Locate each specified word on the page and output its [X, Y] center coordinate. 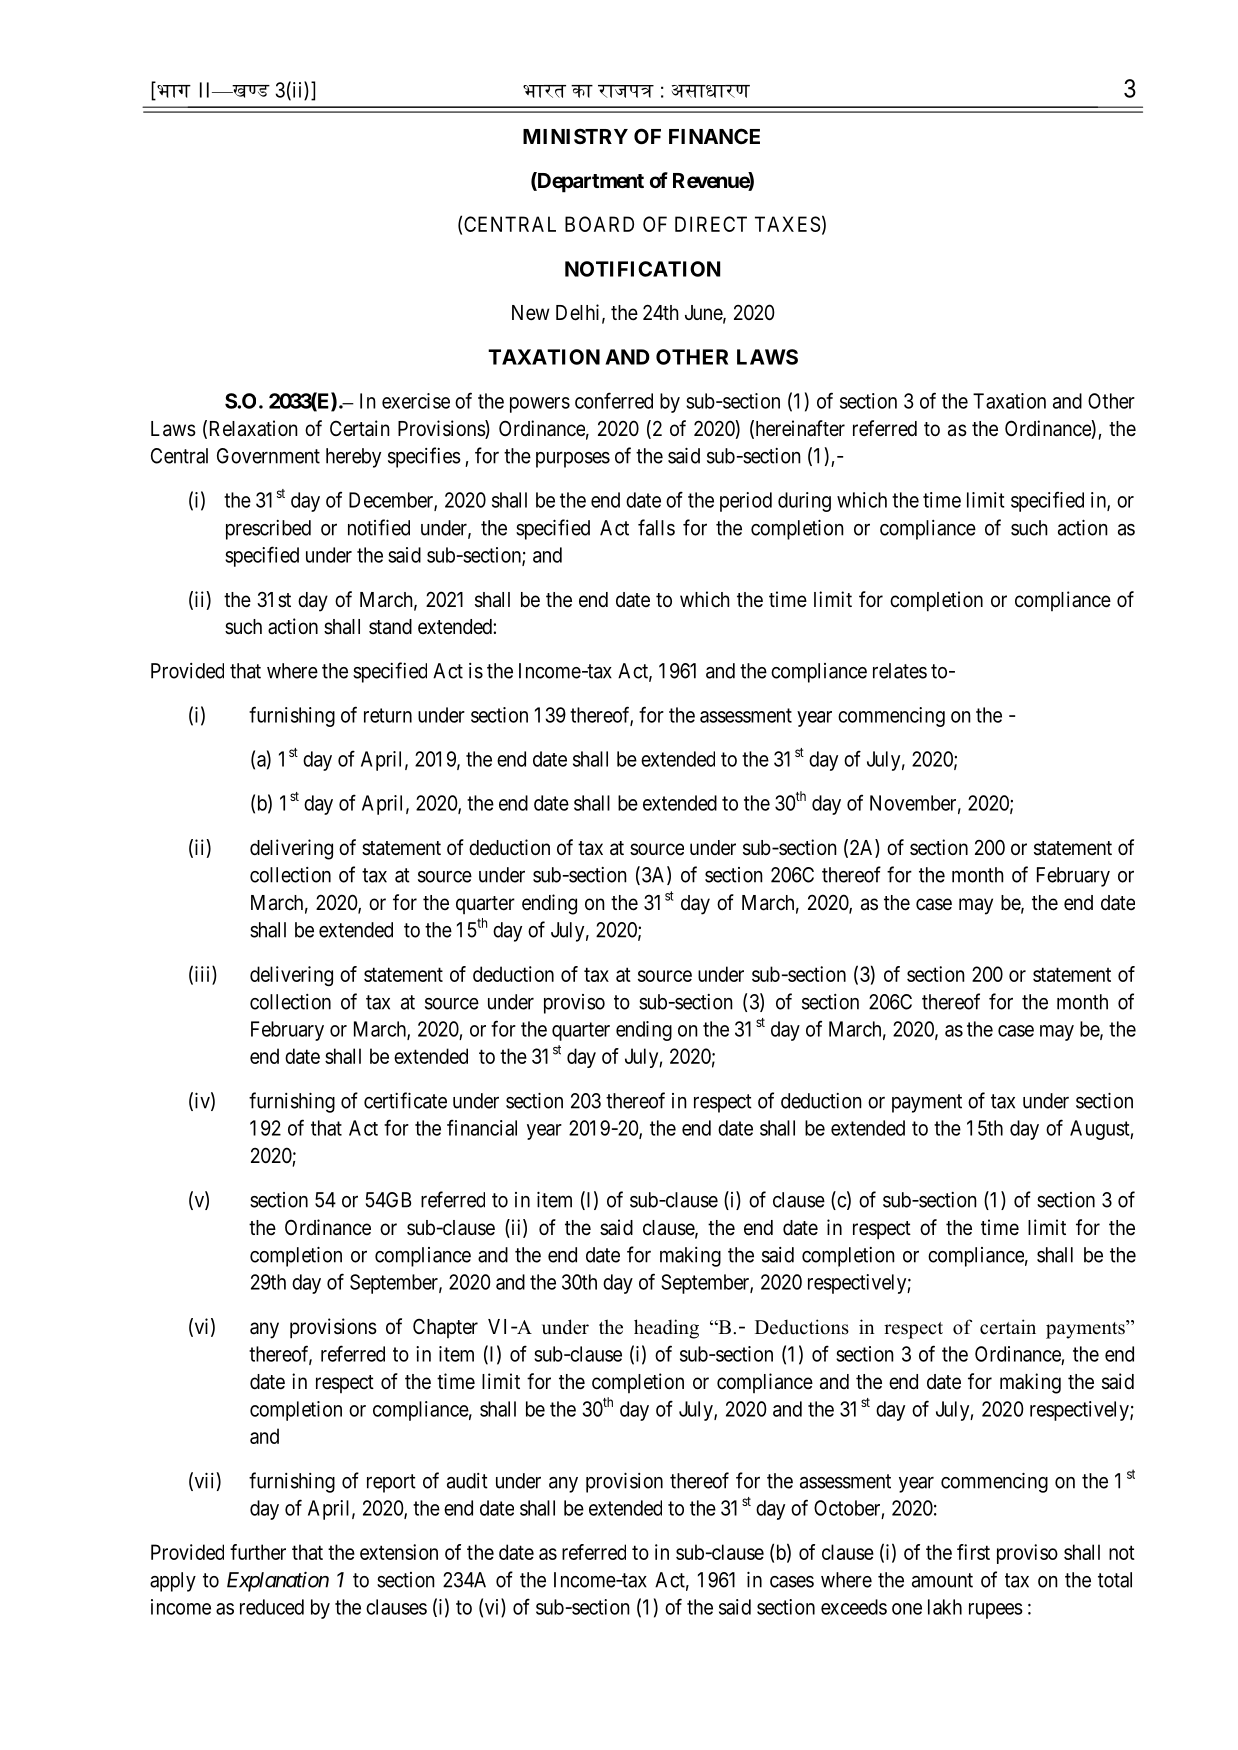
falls [656, 527]
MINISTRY [575, 136]
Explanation [278, 1581]
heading [666, 1329]
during [804, 502]
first [973, 1552]
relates [900, 671]
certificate [405, 1100]
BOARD [599, 224]
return [388, 715]
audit [467, 1481]
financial [482, 1127]
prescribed [268, 530]
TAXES [787, 224]
